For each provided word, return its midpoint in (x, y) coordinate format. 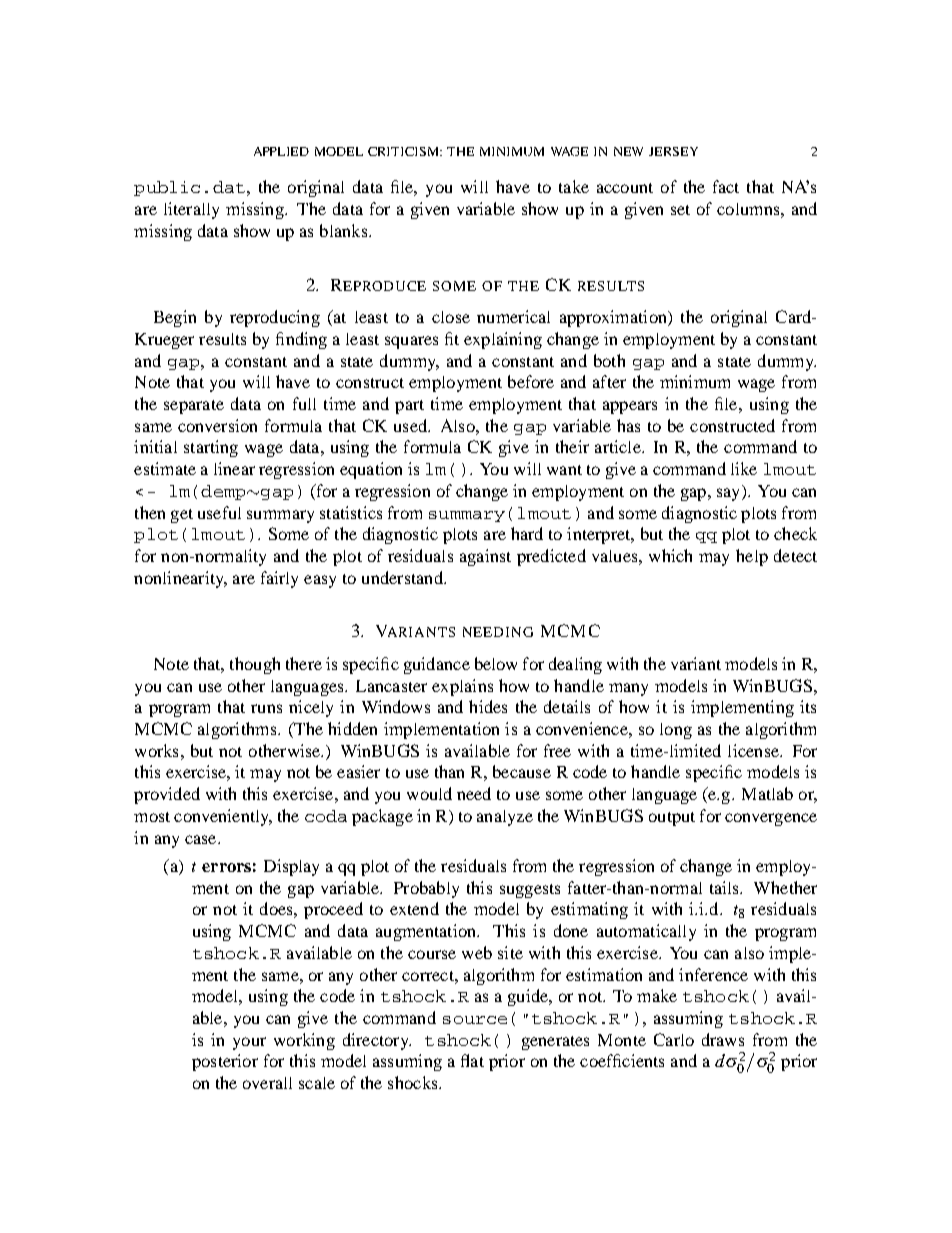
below (496, 663)
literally (191, 210)
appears (630, 407)
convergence (771, 819)
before (531, 381)
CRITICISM (404, 151)
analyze (505, 818)
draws (723, 1039)
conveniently (223, 817)
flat (472, 1060)
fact (726, 186)
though (255, 665)
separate (194, 407)
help (752, 557)
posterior (225, 1062)
